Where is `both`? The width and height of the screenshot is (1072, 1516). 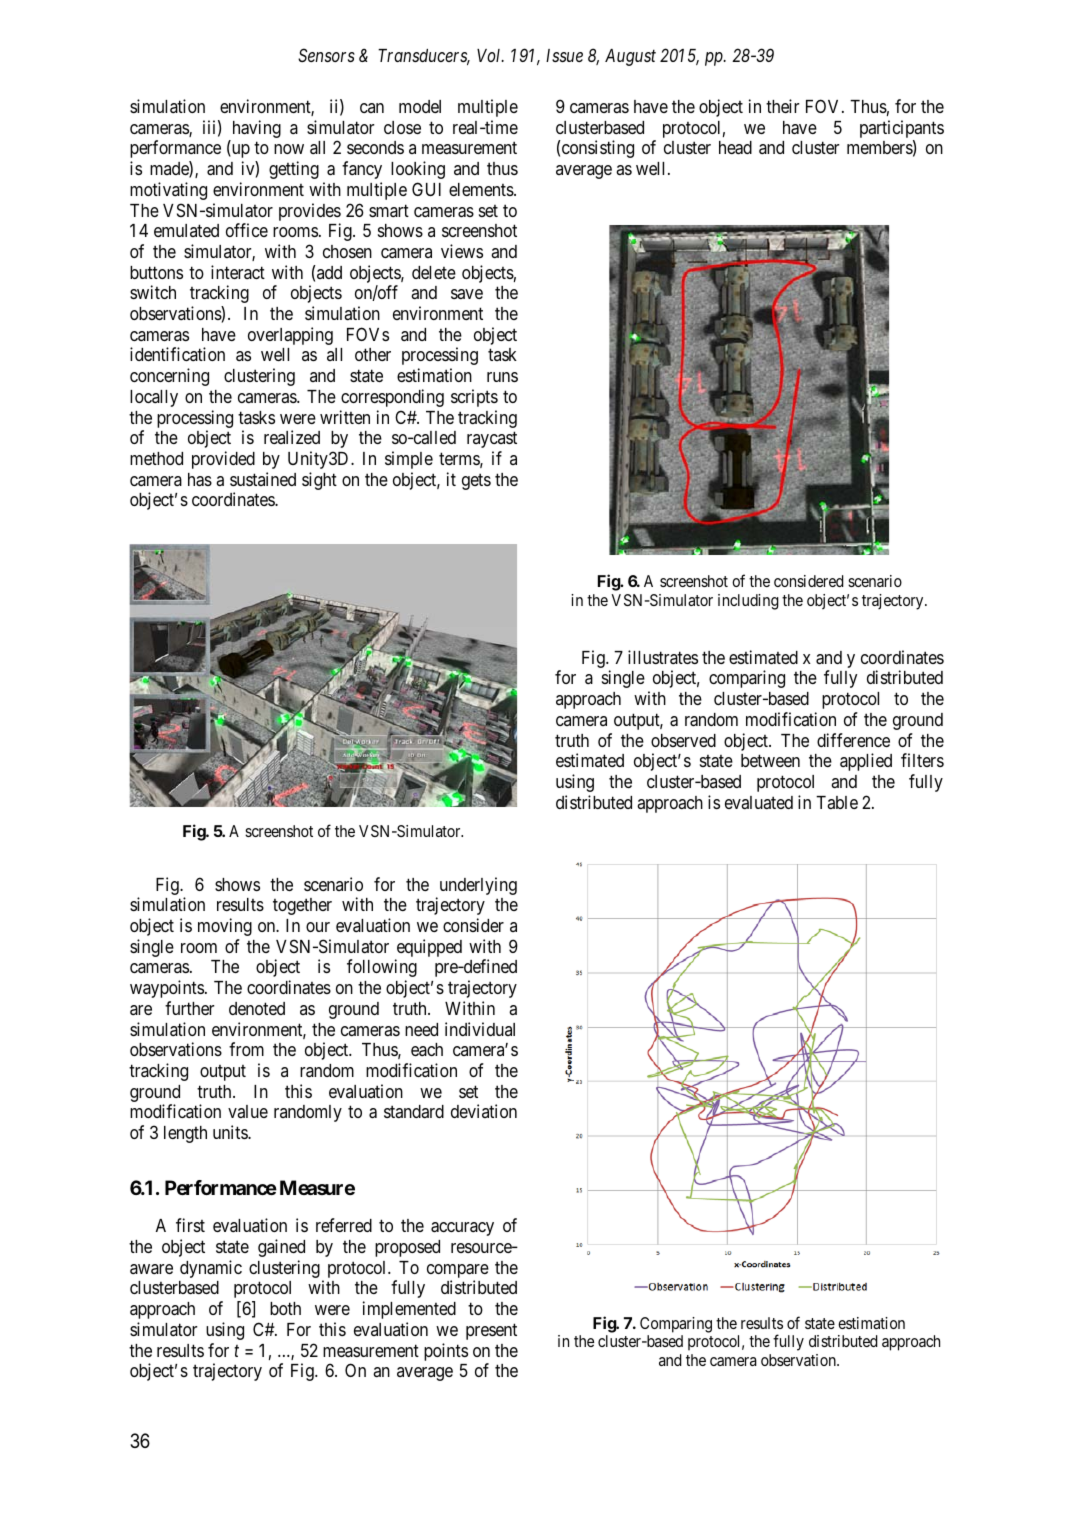 both is located at coordinates (285, 1308).
